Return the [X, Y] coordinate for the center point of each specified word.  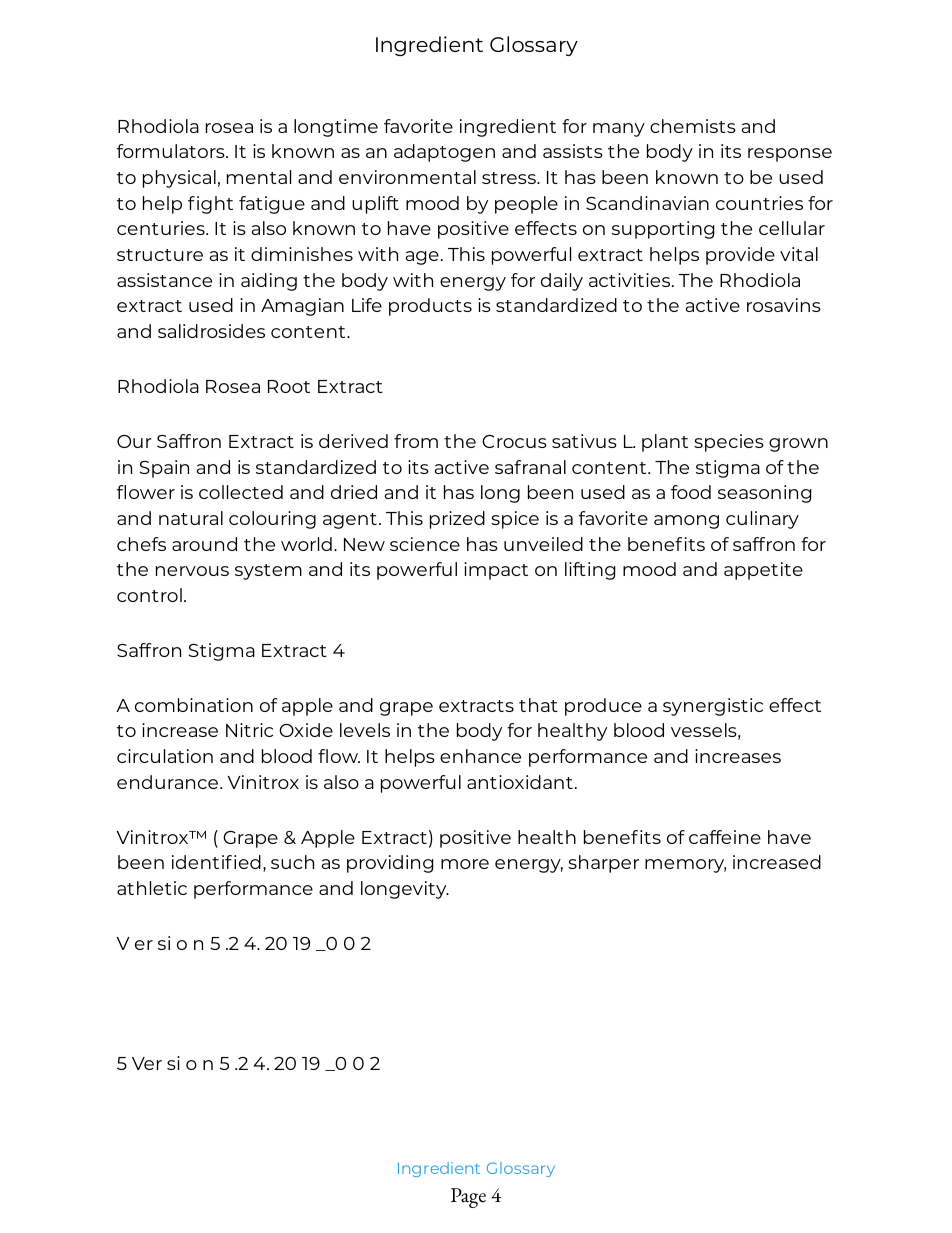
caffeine [725, 837]
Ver [147, 1063]
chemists [693, 126]
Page [468, 1198]
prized [457, 520]
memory [685, 866]
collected [241, 492]
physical [179, 179]
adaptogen [444, 153]
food [691, 492]
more [465, 864]
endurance [169, 782]
